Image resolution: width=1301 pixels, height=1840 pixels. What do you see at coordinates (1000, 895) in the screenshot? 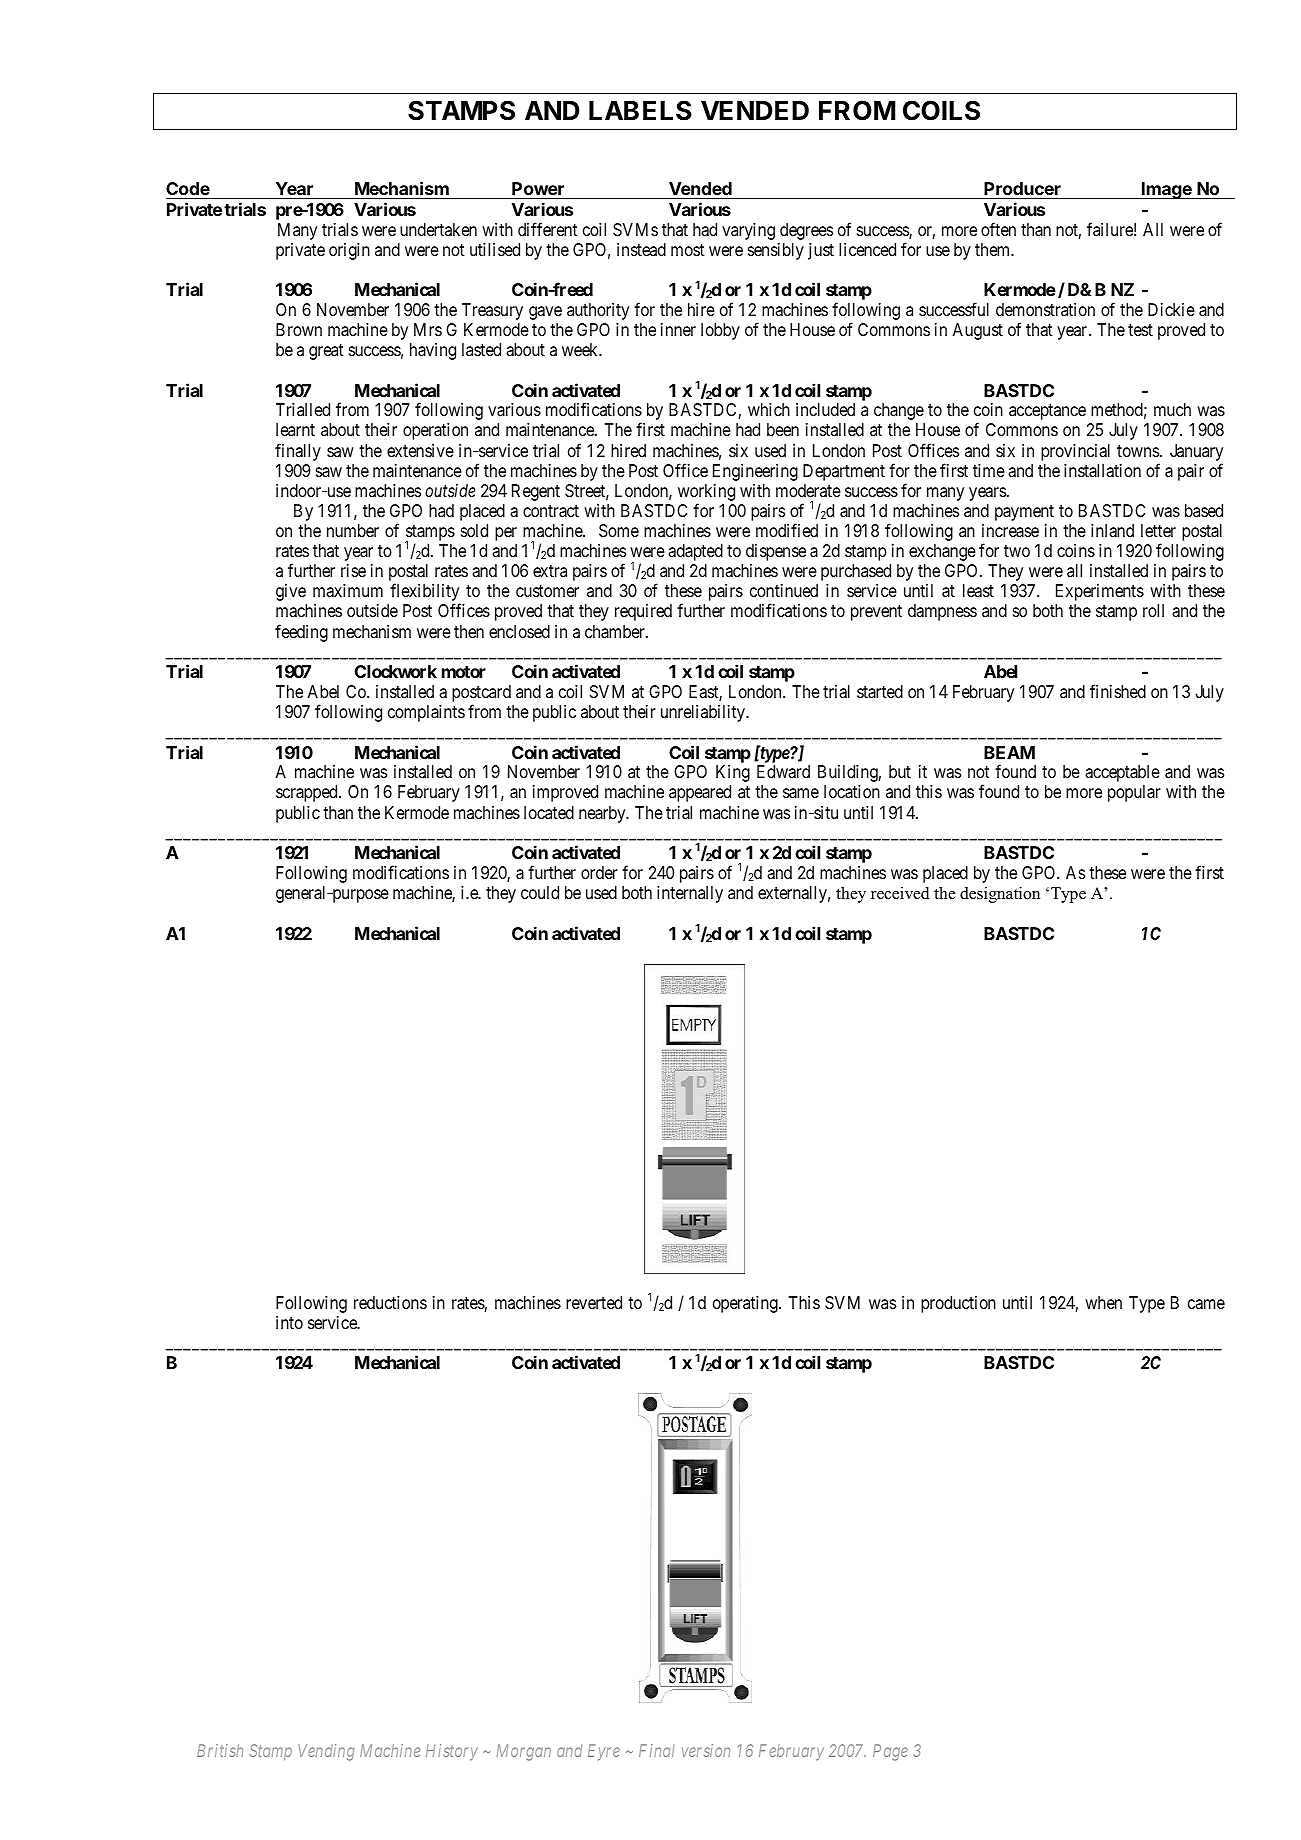
I see `designation` at bounding box center [1000, 895].
